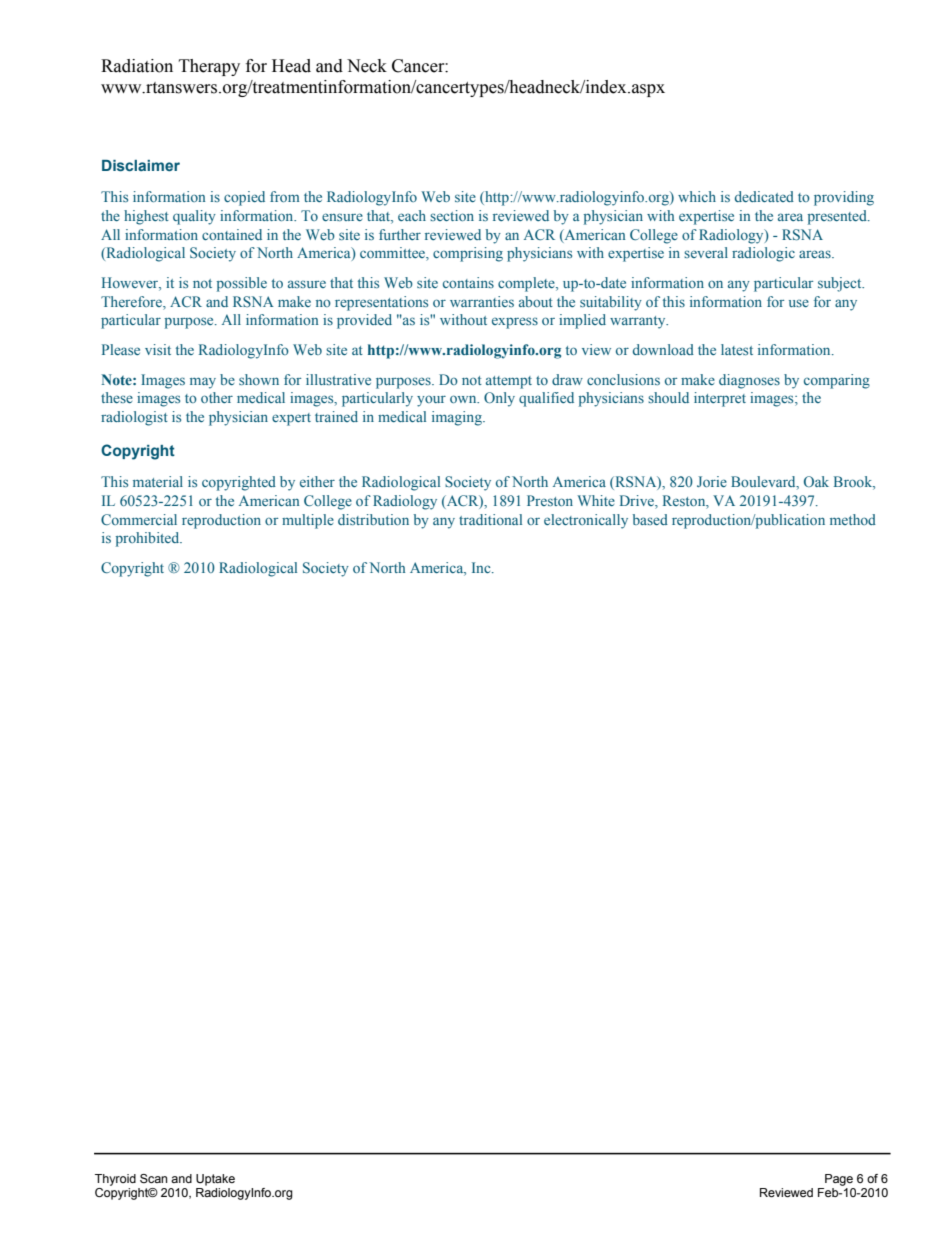 This screenshot has height=1233, width=952. What do you see at coordinates (764, 196) in the screenshot?
I see `dedicated` at bounding box center [764, 196].
